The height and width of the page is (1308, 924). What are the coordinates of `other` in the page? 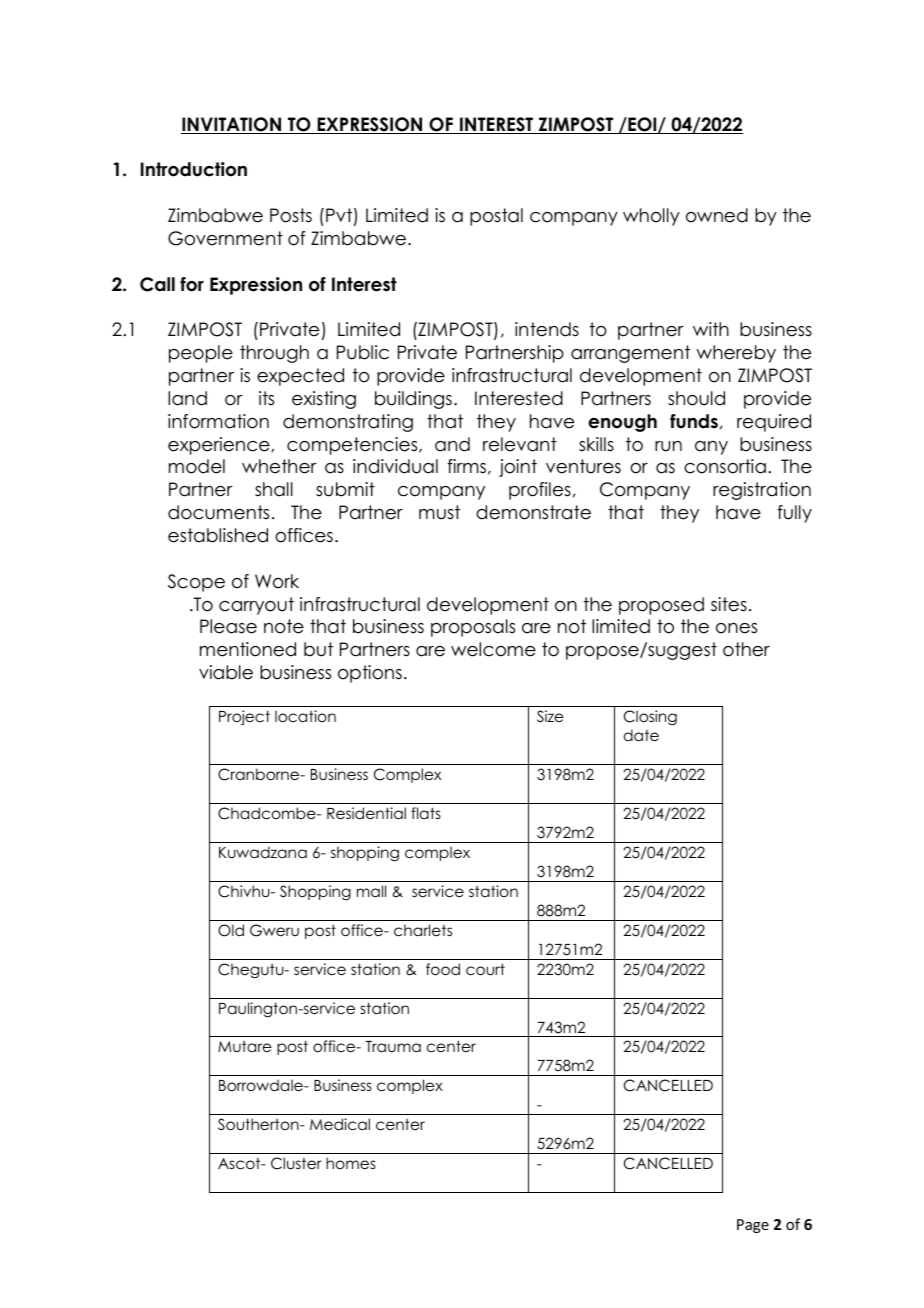 It's located at (746, 649).
